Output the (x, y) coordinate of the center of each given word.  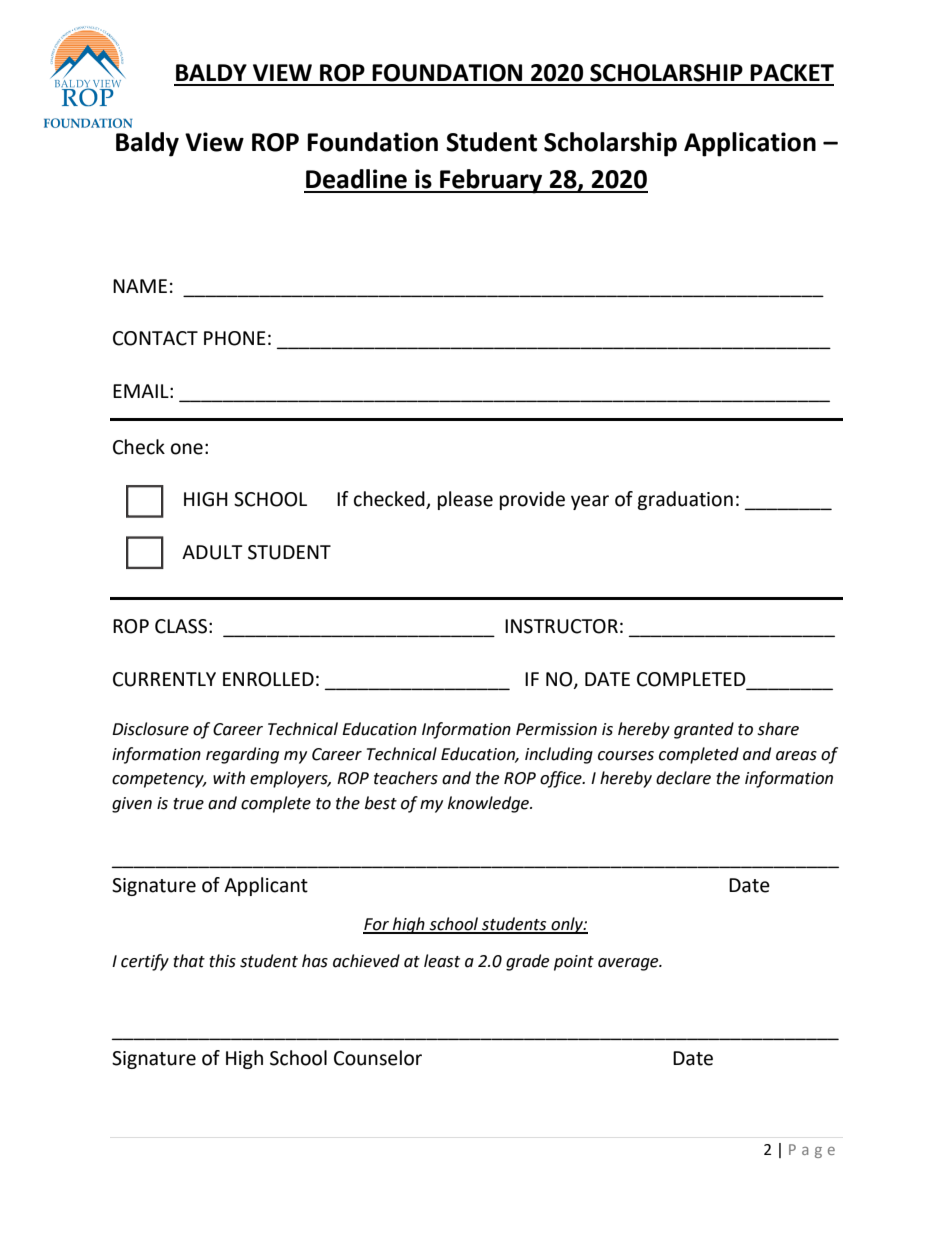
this (222, 961)
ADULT (212, 552)
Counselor (378, 1058)
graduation (685, 500)
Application (750, 144)
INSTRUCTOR (561, 626)
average (629, 964)
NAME (140, 286)
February (491, 181)
